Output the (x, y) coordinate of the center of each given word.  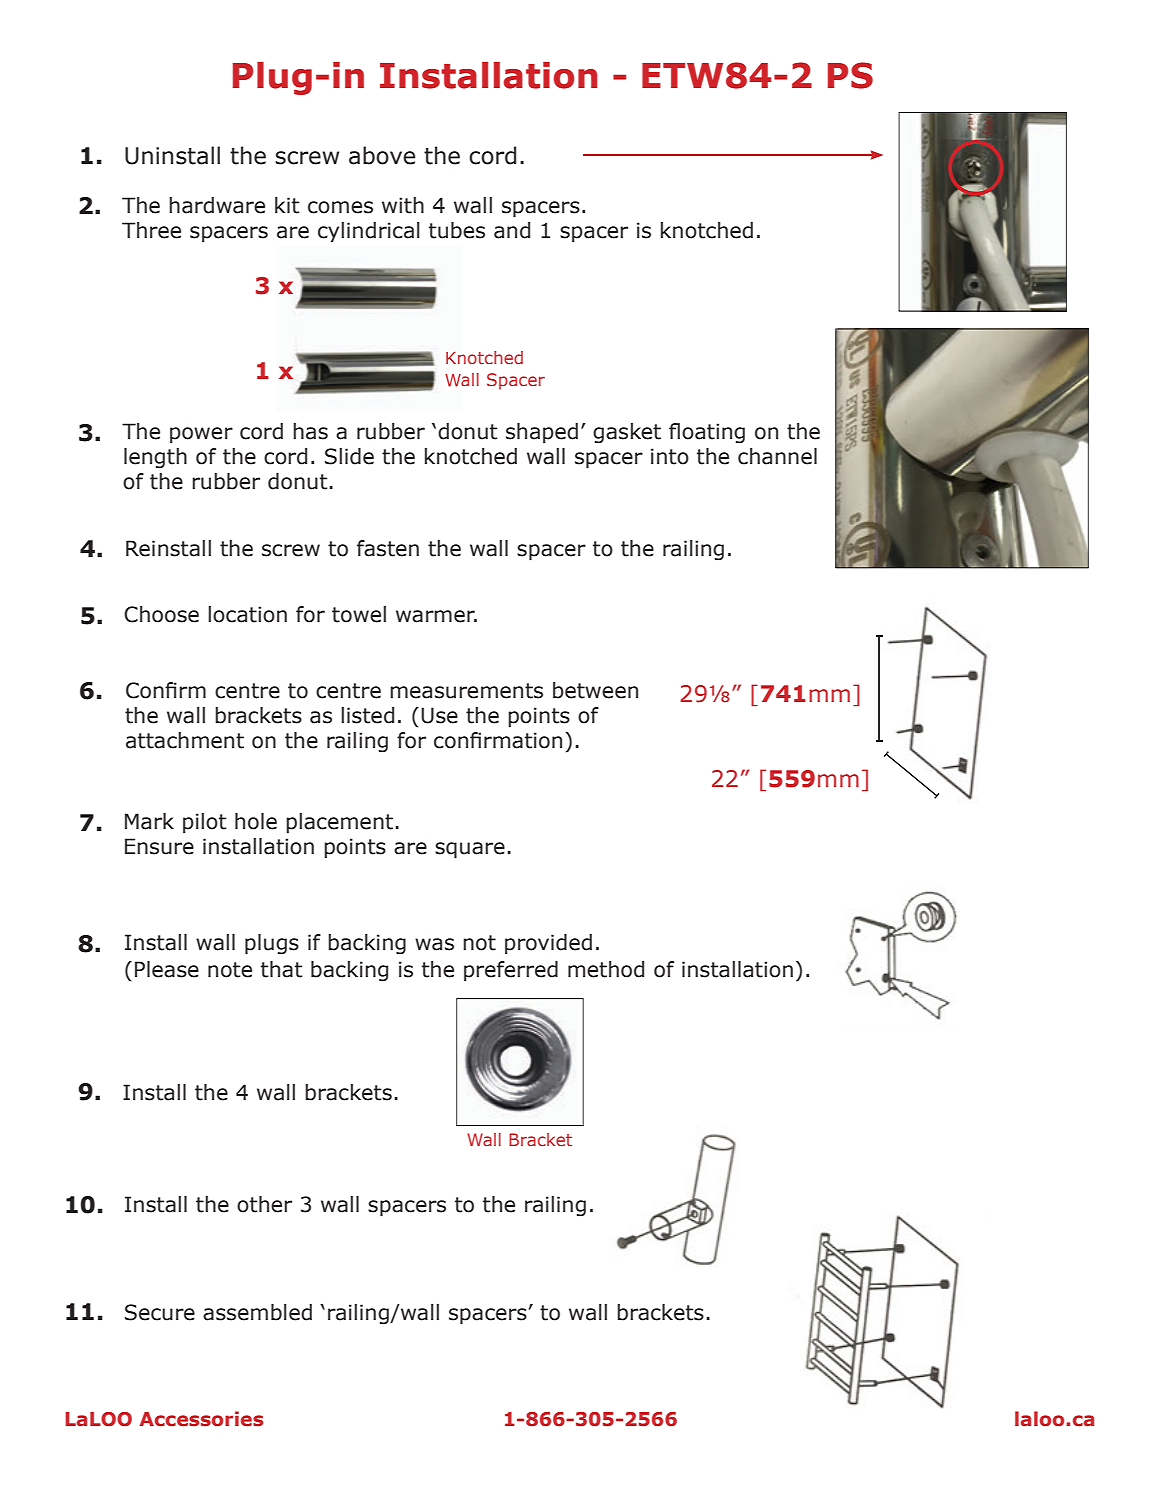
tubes (457, 230)
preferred (511, 971)
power (201, 435)
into (670, 456)
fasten (388, 548)
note (230, 970)
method (606, 969)
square (470, 850)
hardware (217, 205)
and (512, 230)
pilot (205, 823)
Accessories (201, 1419)
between (595, 690)
